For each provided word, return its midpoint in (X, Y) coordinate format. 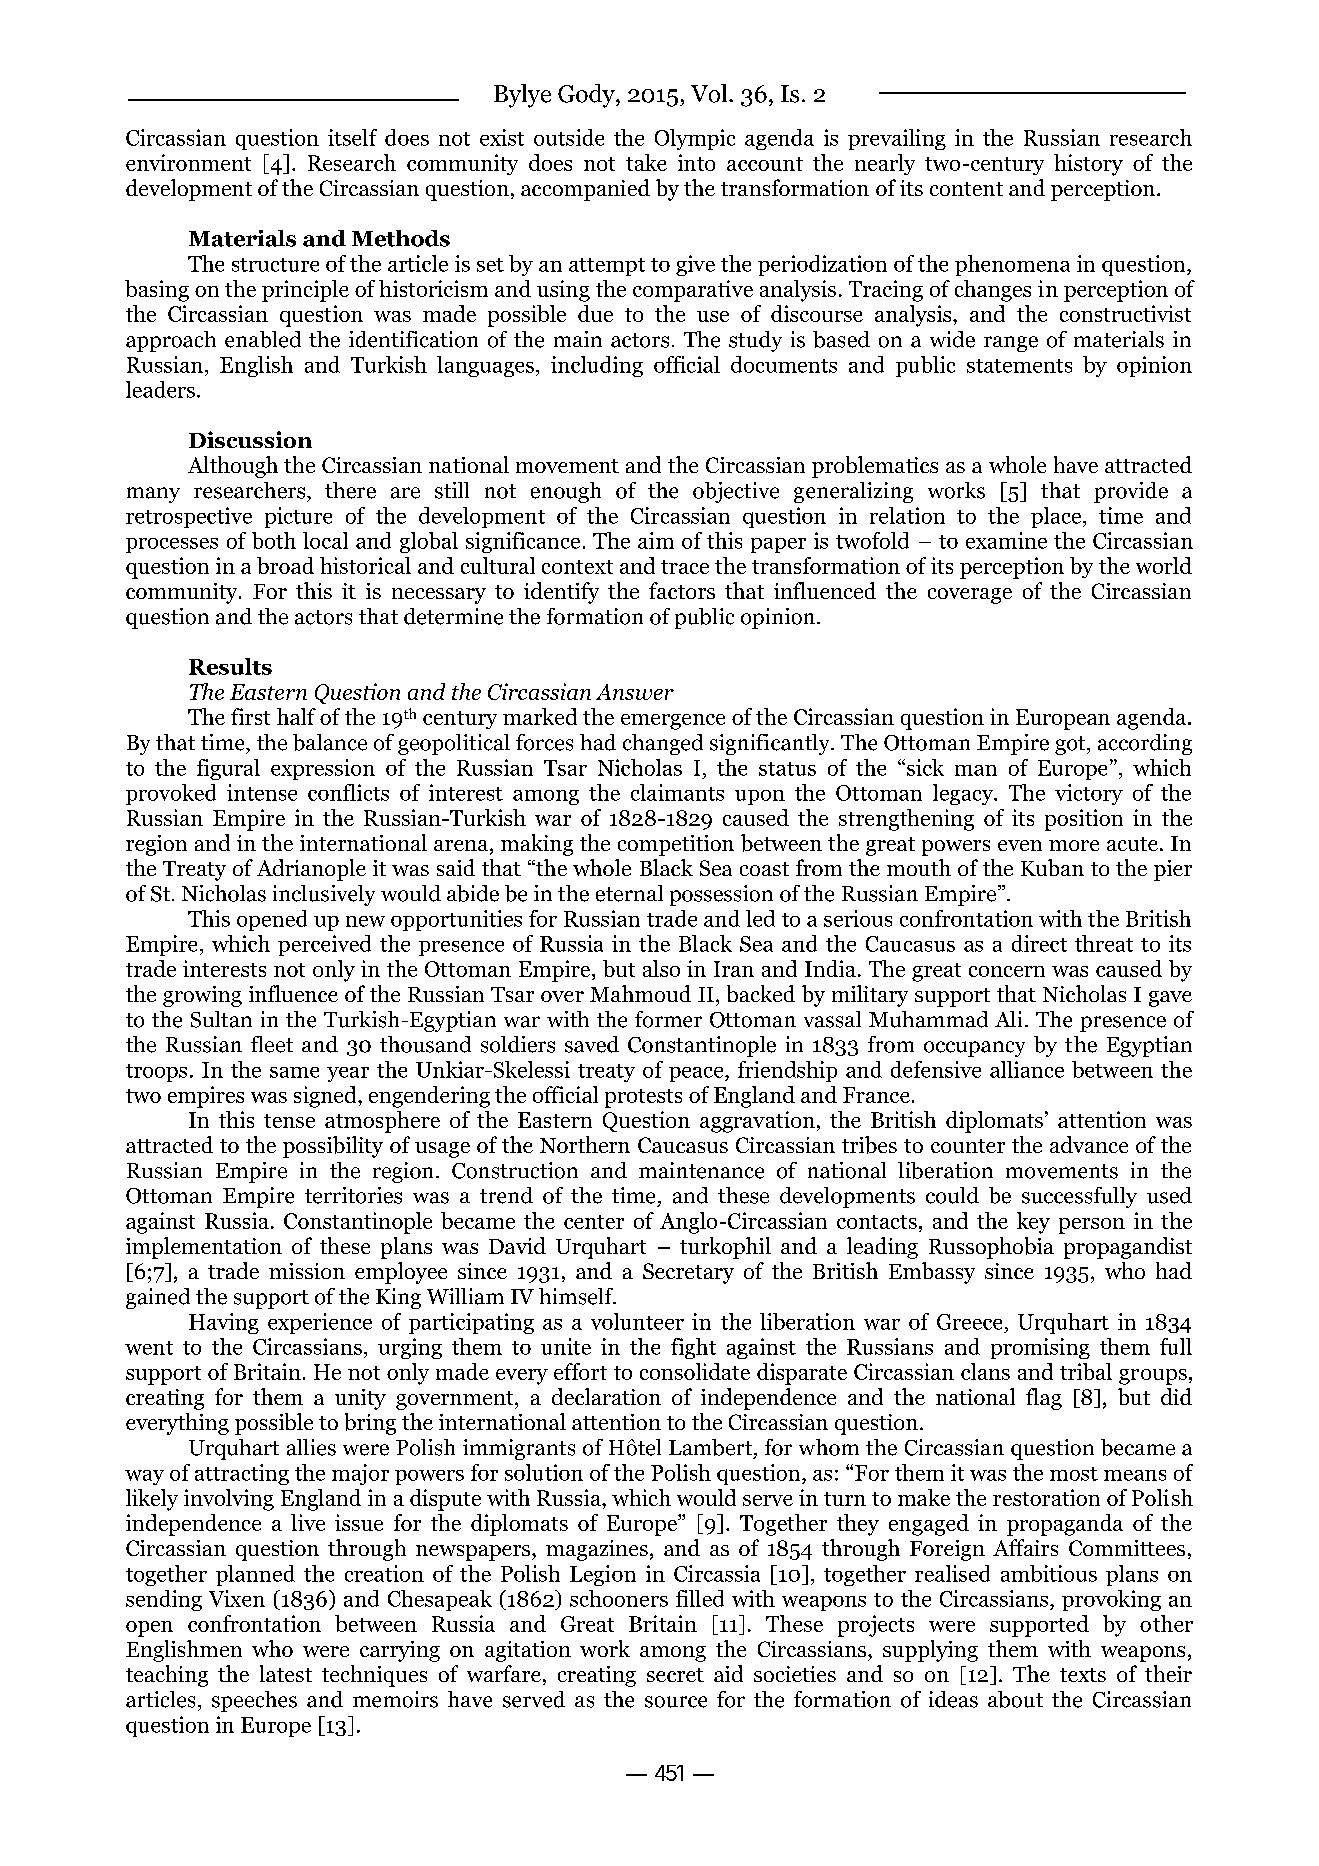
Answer (635, 692)
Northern (585, 1144)
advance (1089, 1144)
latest (286, 1673)
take (646, 162)
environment (188, 162)
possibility (333, 1147)
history (1088, 165)
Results (230, 666)
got (1071, 745)
